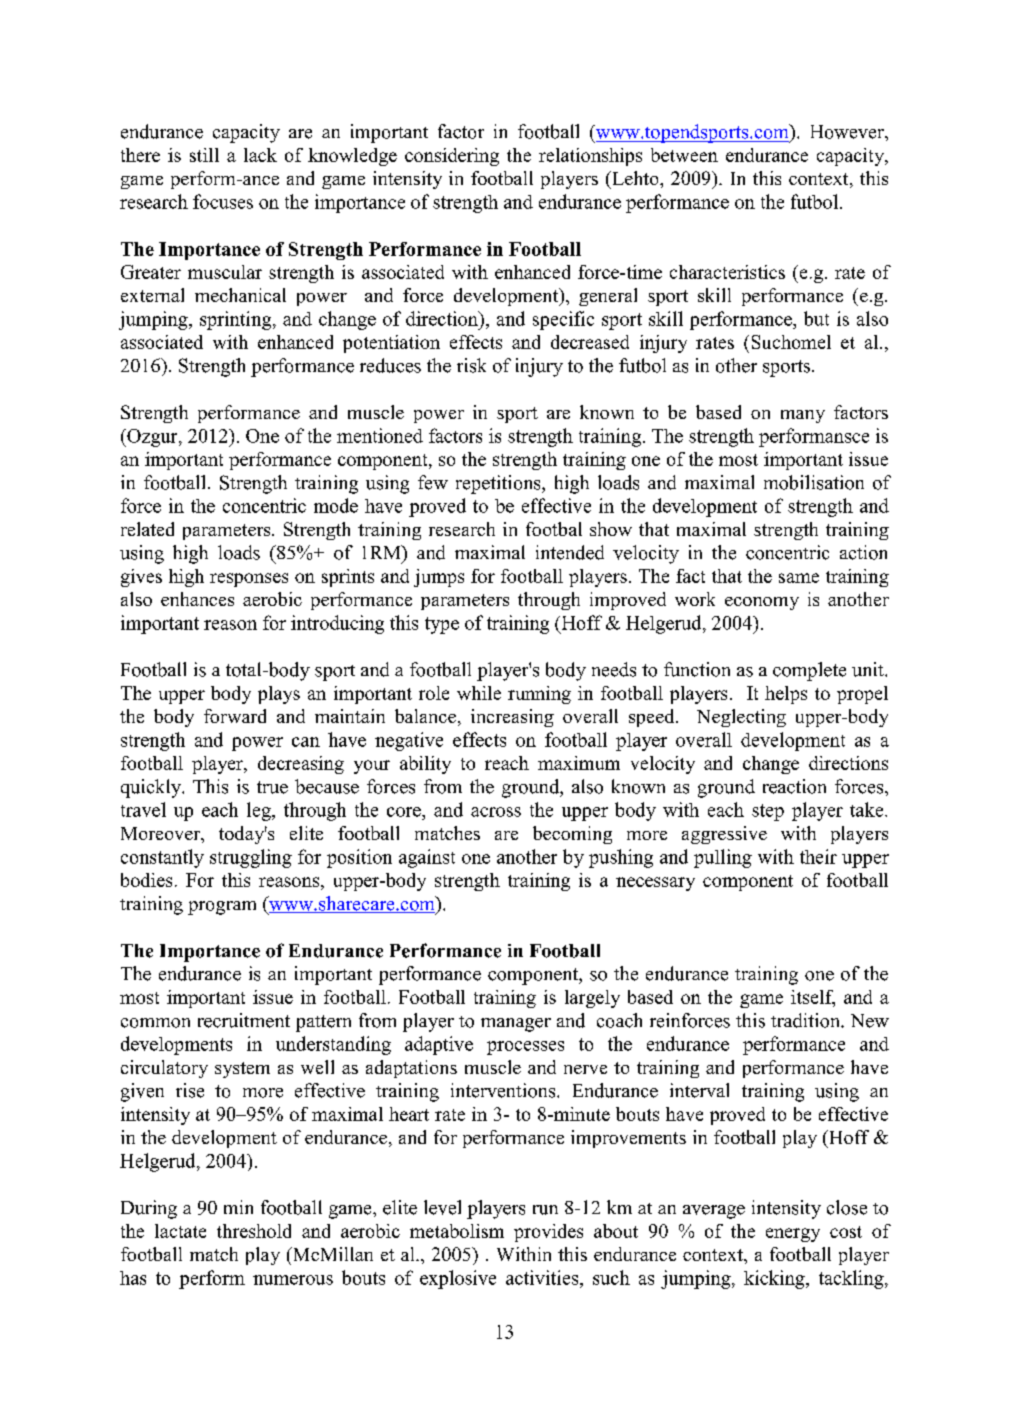  Describe the element at coordinates (516, 1025) in the screenshot. I see `manager` at that location.
